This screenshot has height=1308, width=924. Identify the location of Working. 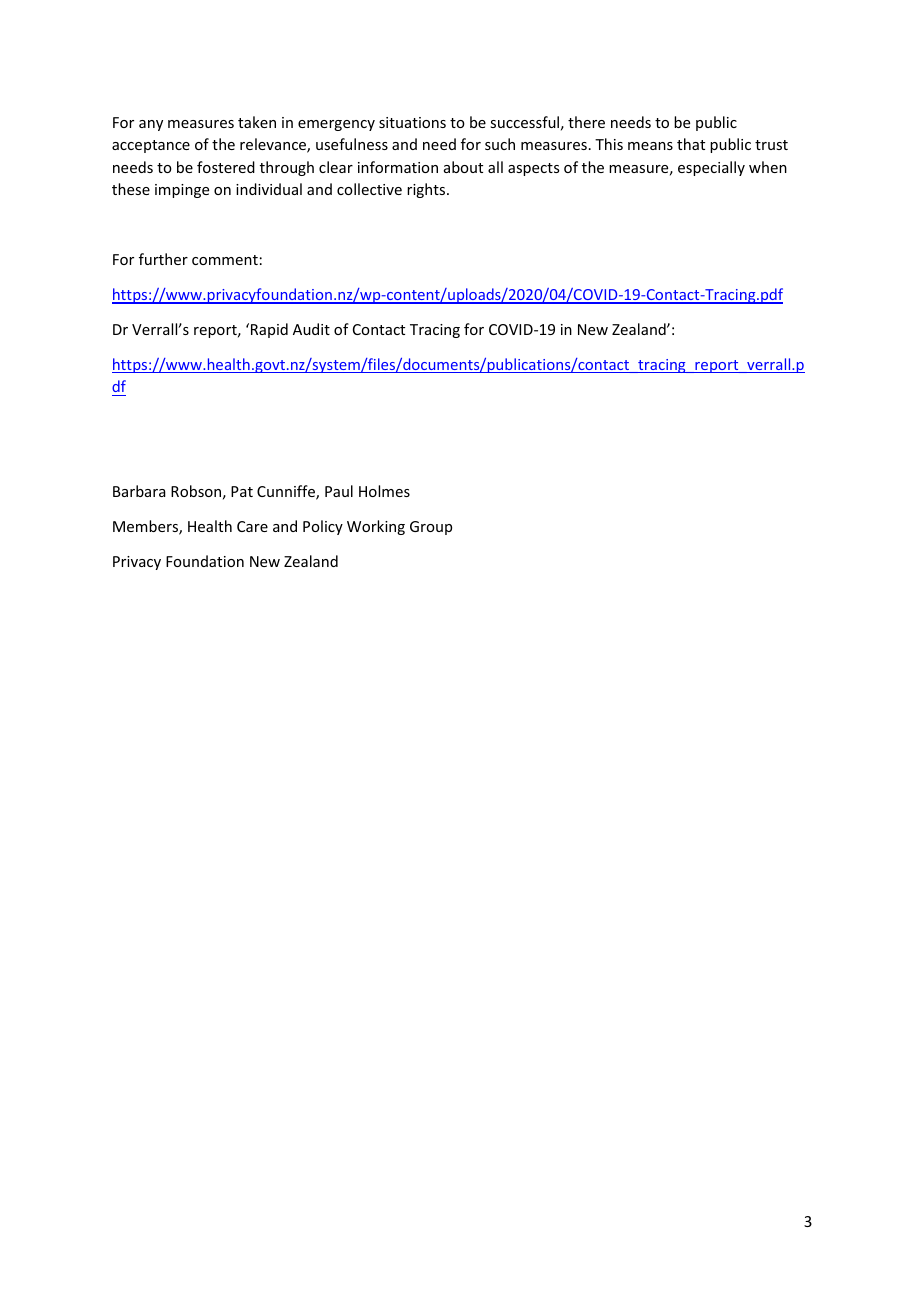
(376, 527).
